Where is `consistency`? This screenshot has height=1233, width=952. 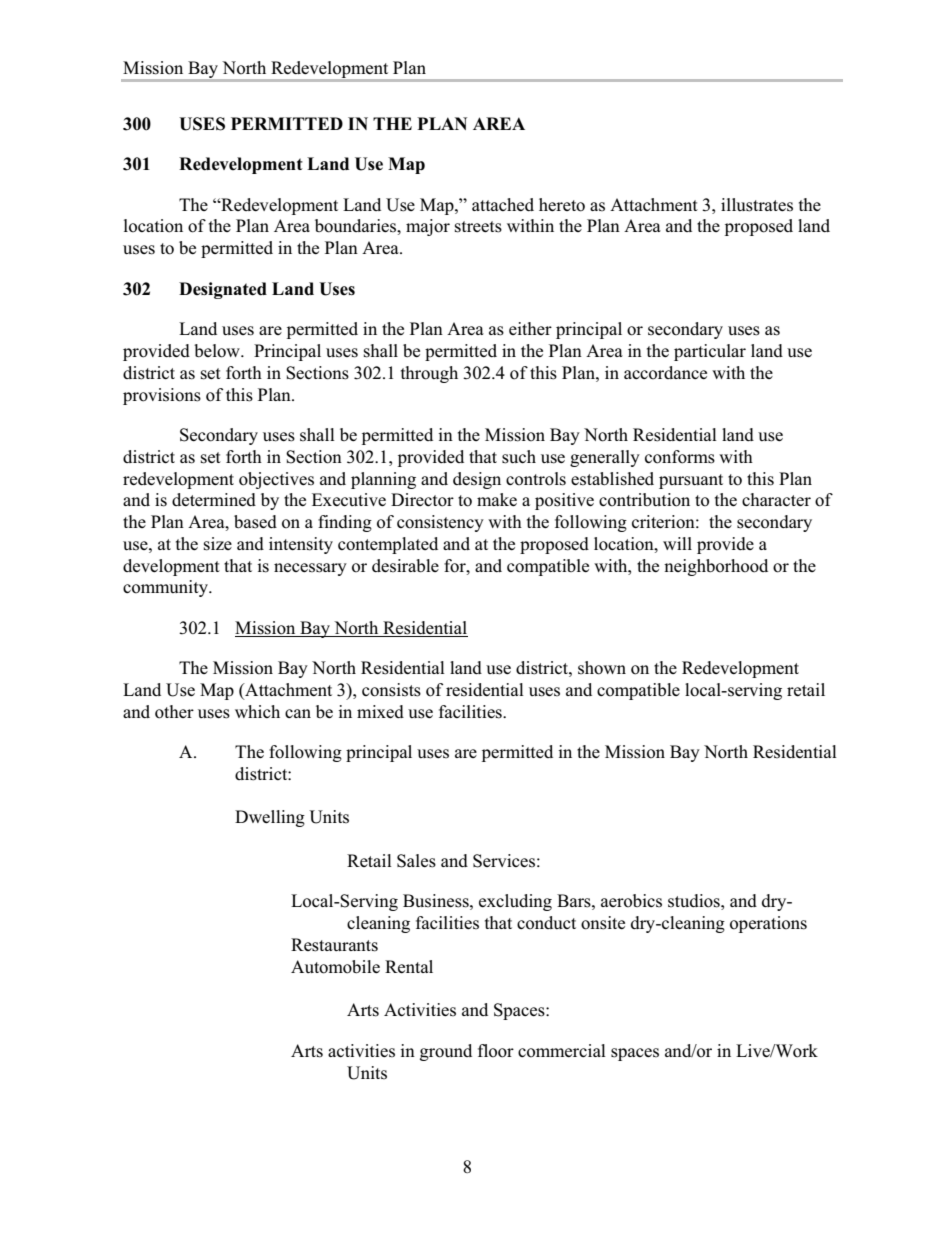 consistency is located at coordinates (440, 523).
